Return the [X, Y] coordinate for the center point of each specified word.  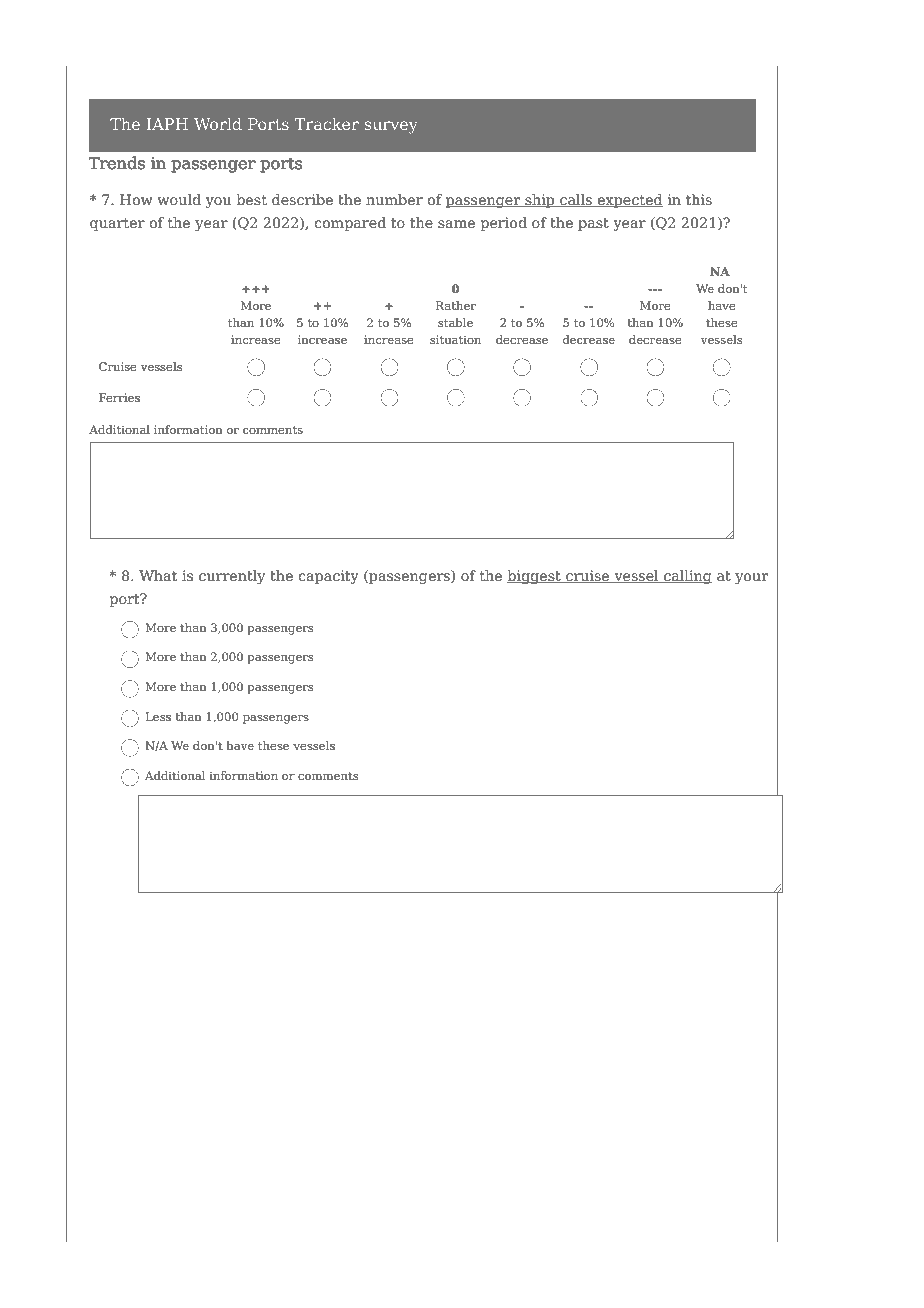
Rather [456, 305]
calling [687, 577]
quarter [117, 224]
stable [455, 322]
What [158, 575]
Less [158, 716]
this [699, 199]
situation [455, 339]
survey [391, 127]
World [218, 124]
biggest [535, 577]
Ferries [119, 397]
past [593, 224]
